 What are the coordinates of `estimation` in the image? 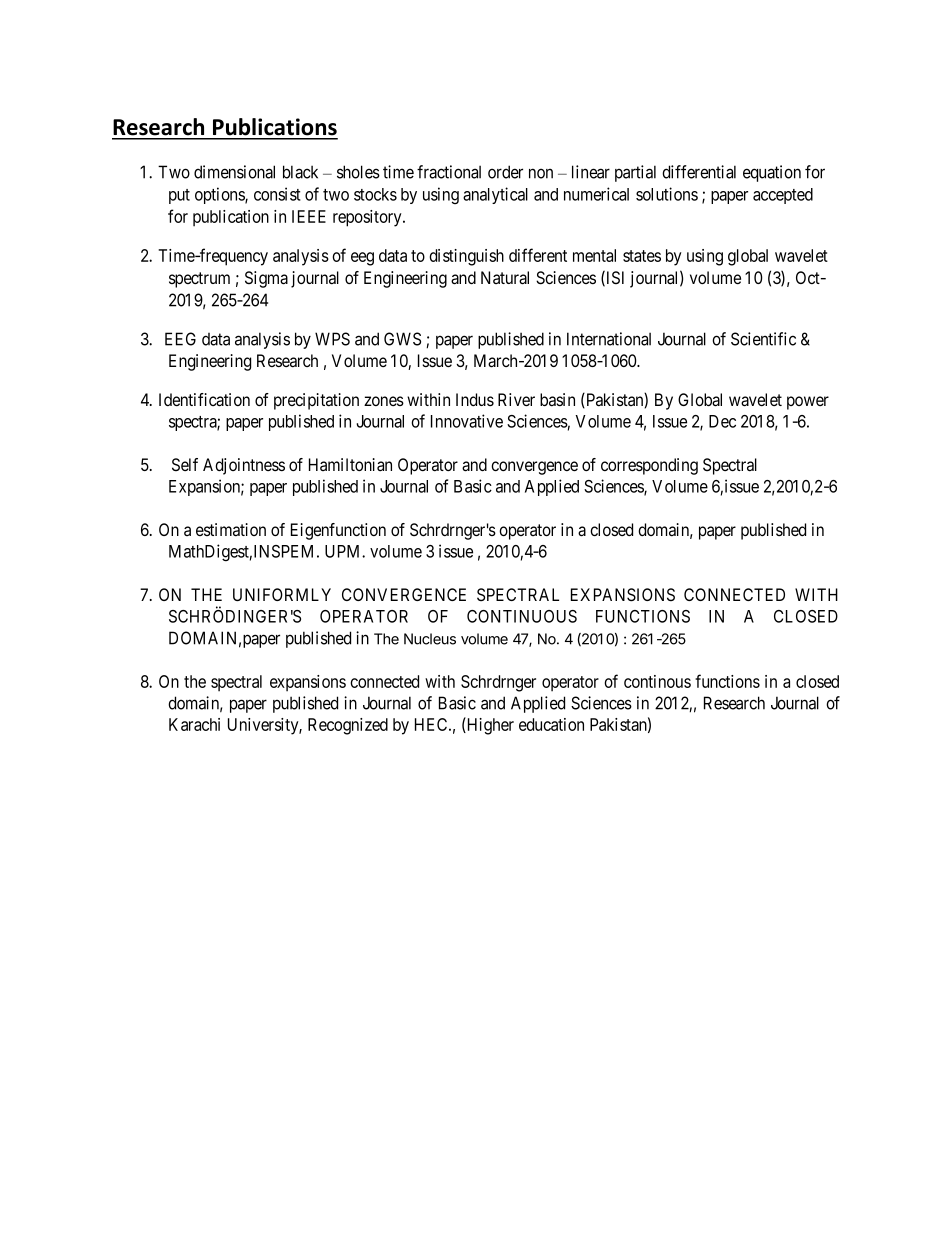 It's located at (231, 530).
